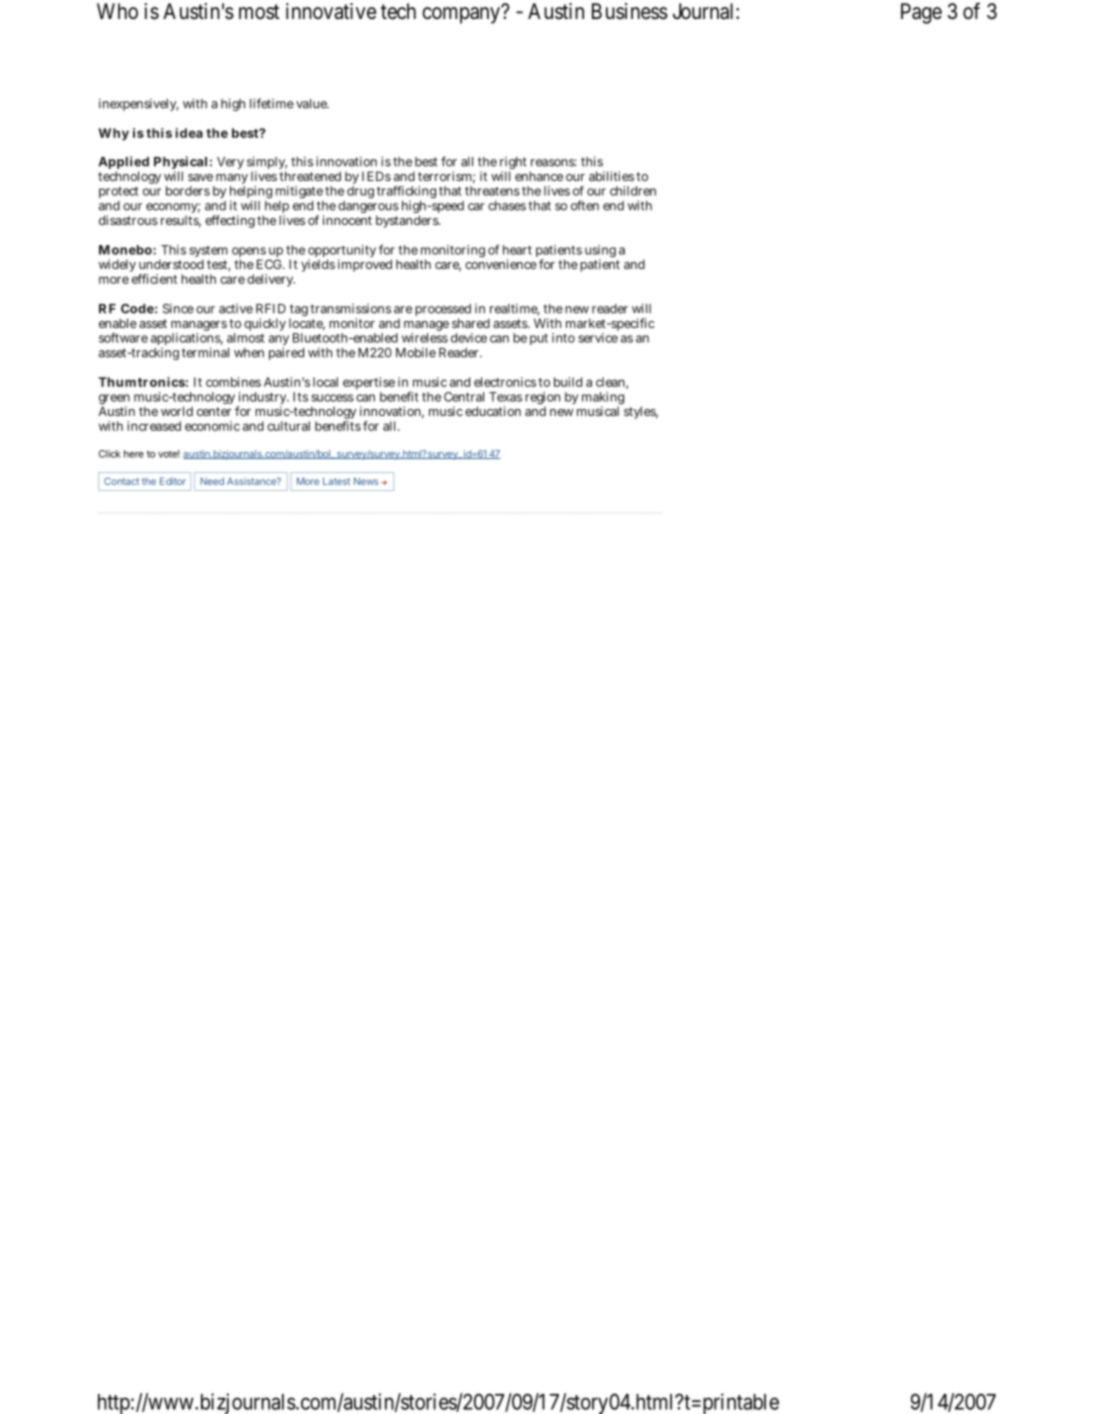 The height and width of the screenshot is (1414, 1093). I want to click on company, so click(462, 15).
